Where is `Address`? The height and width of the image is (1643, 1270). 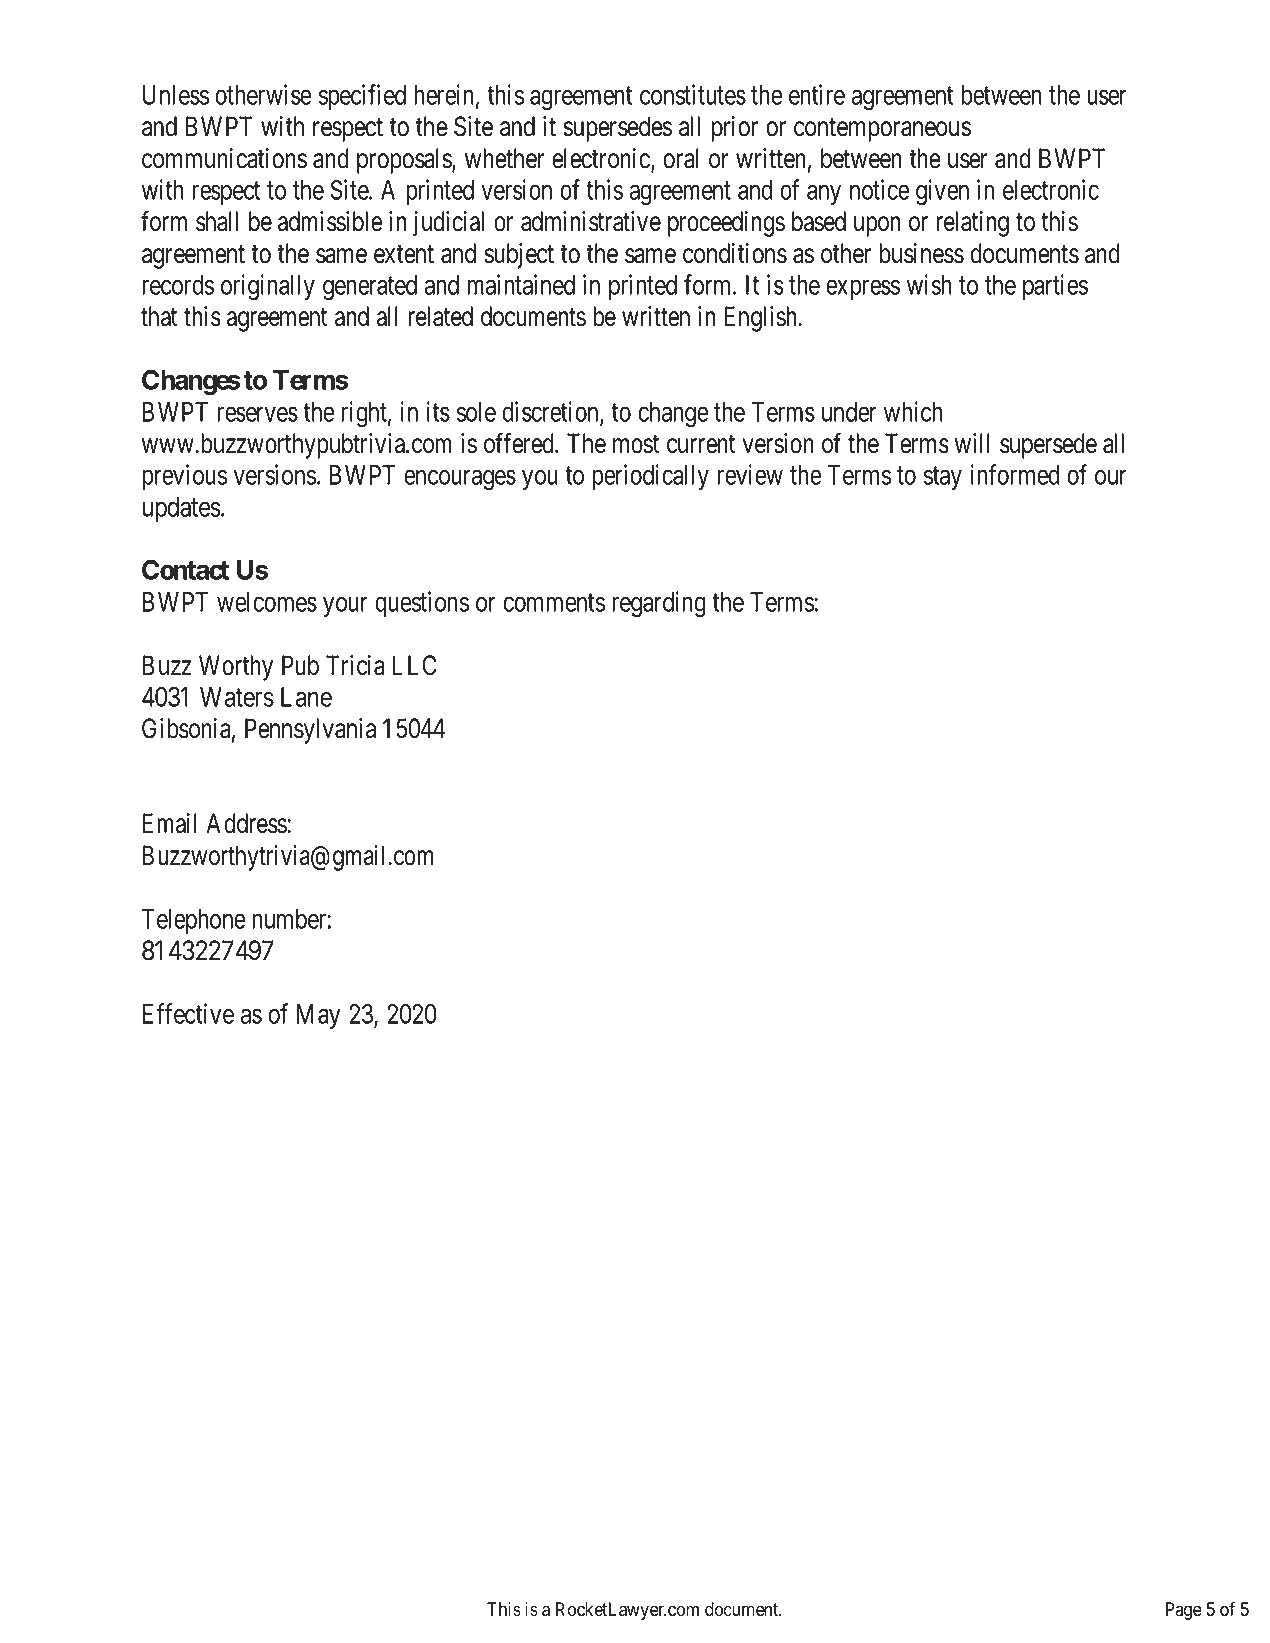
Address is located at coordinates (247, 823).
